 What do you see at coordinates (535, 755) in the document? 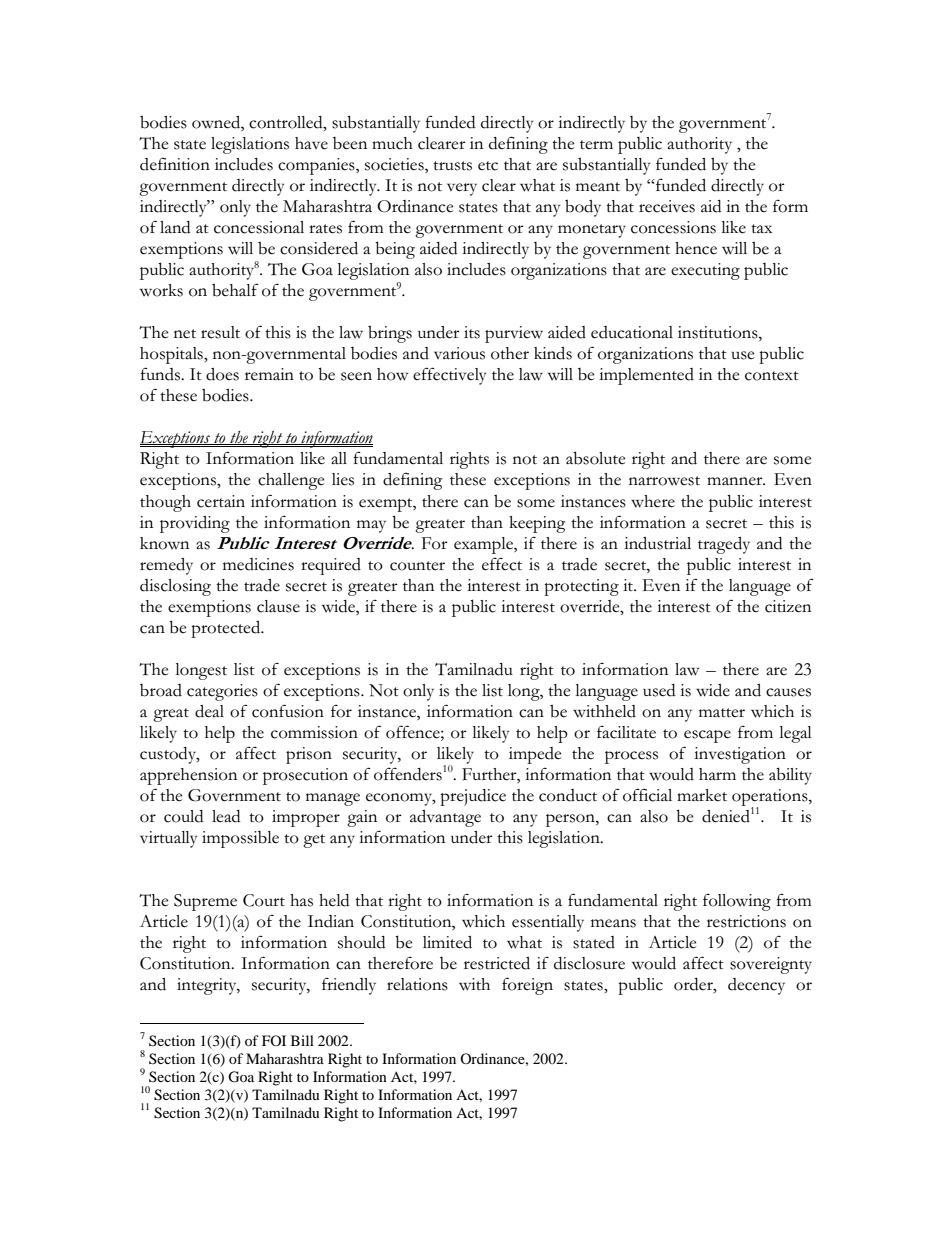
I see `impede` at bounding box center [535, 755].
